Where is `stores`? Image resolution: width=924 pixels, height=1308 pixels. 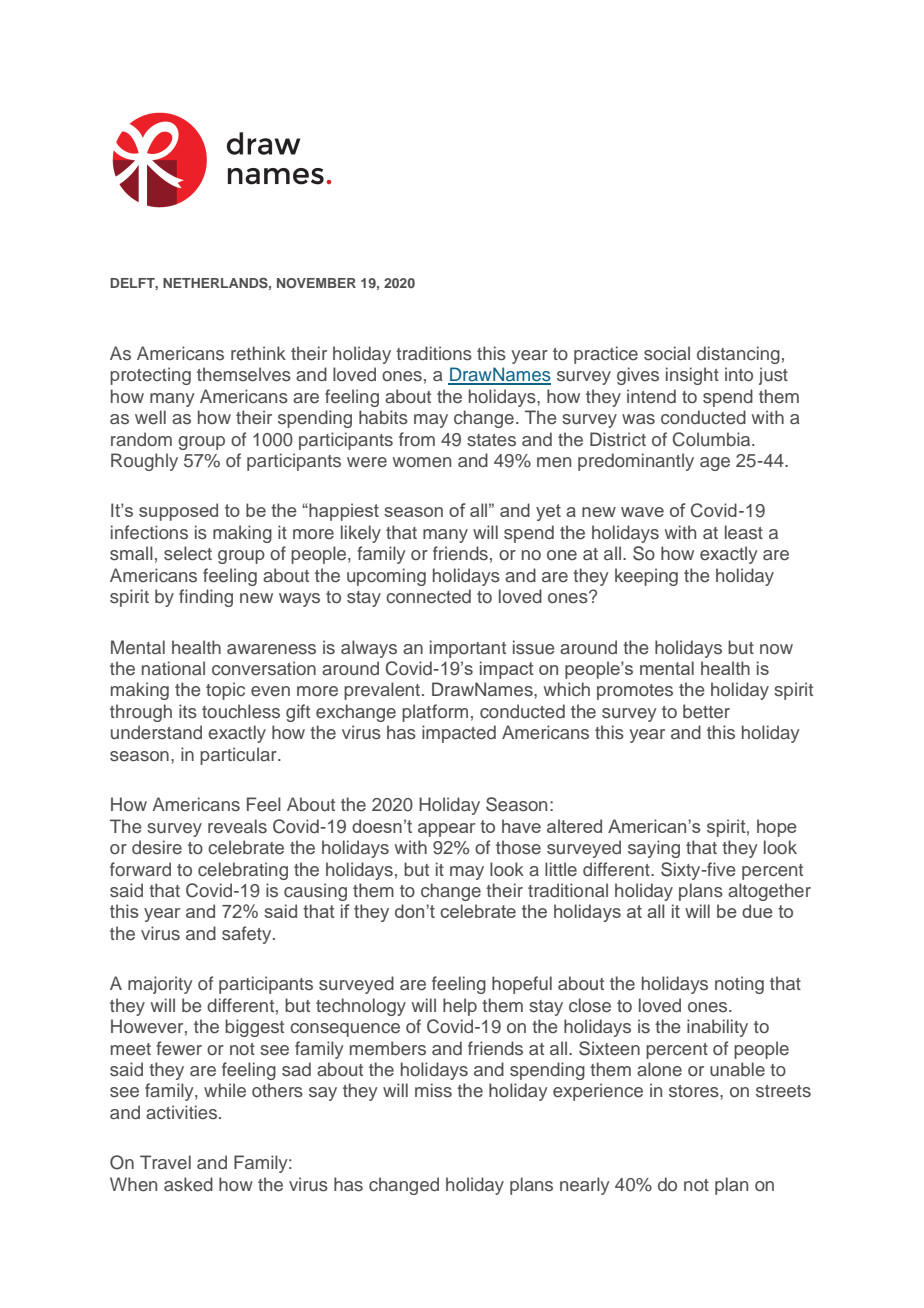
stores is located at coordinates (695, 1091).
